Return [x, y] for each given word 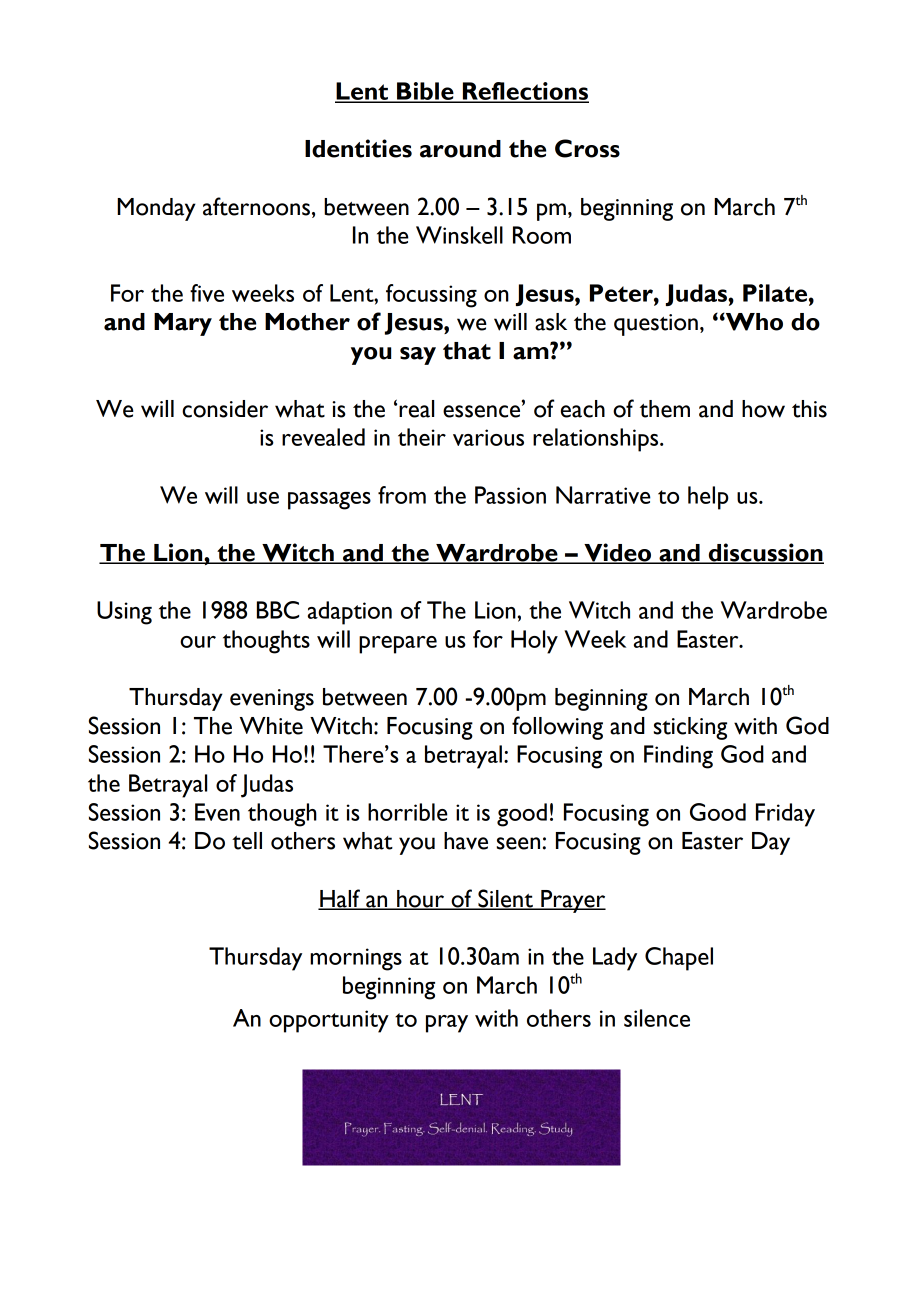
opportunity [329, 1021]
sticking [690, 728]
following [557, 728]
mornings [356, 959]
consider [225, 409]
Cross [587, 148]
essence [483, 411]
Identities [358, 148]
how [763, 409]
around [460, 149]
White [271, 726]
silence [657, 1018]
